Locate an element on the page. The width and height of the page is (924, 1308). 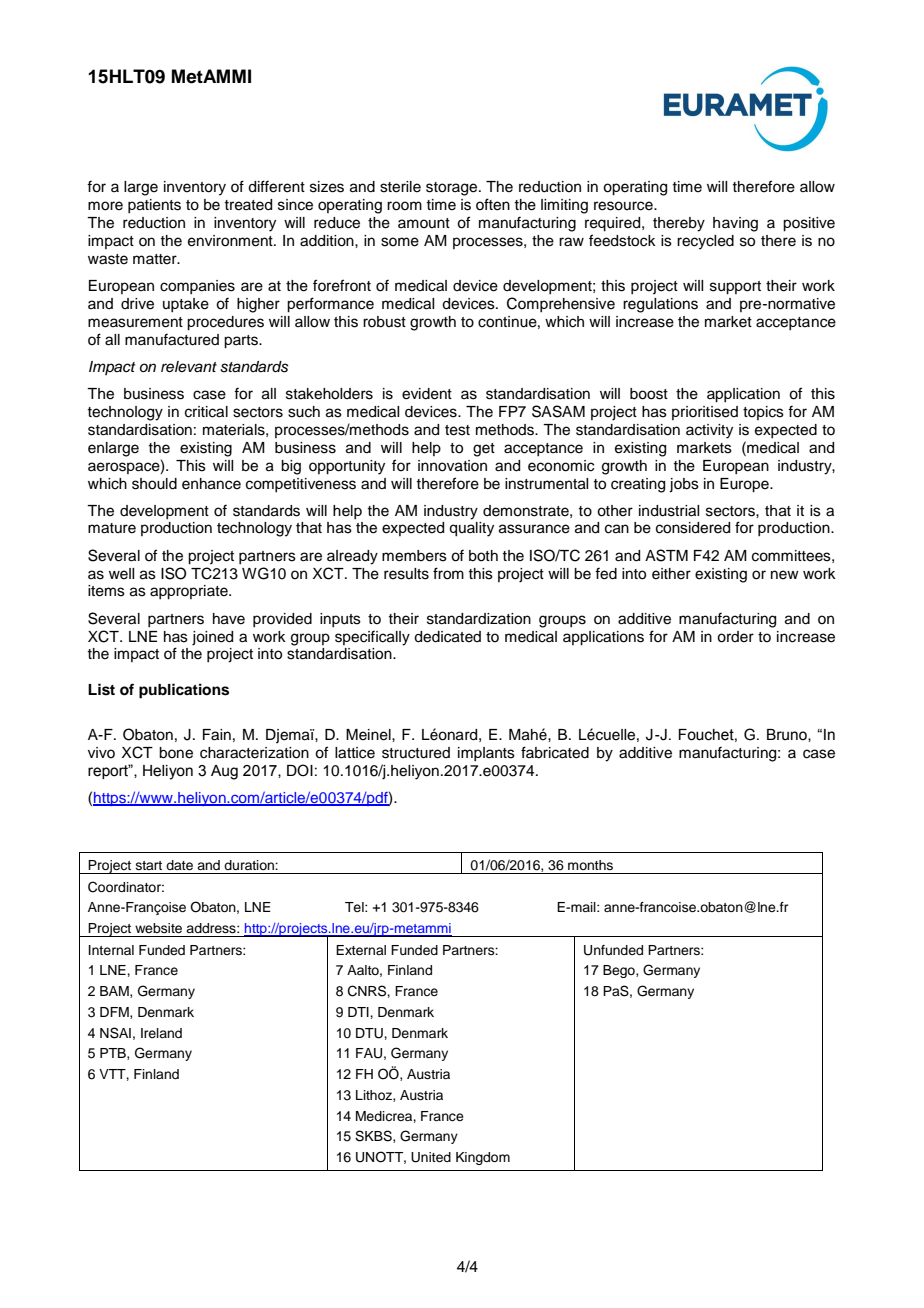
amount is located at coordinates (424, 223).
